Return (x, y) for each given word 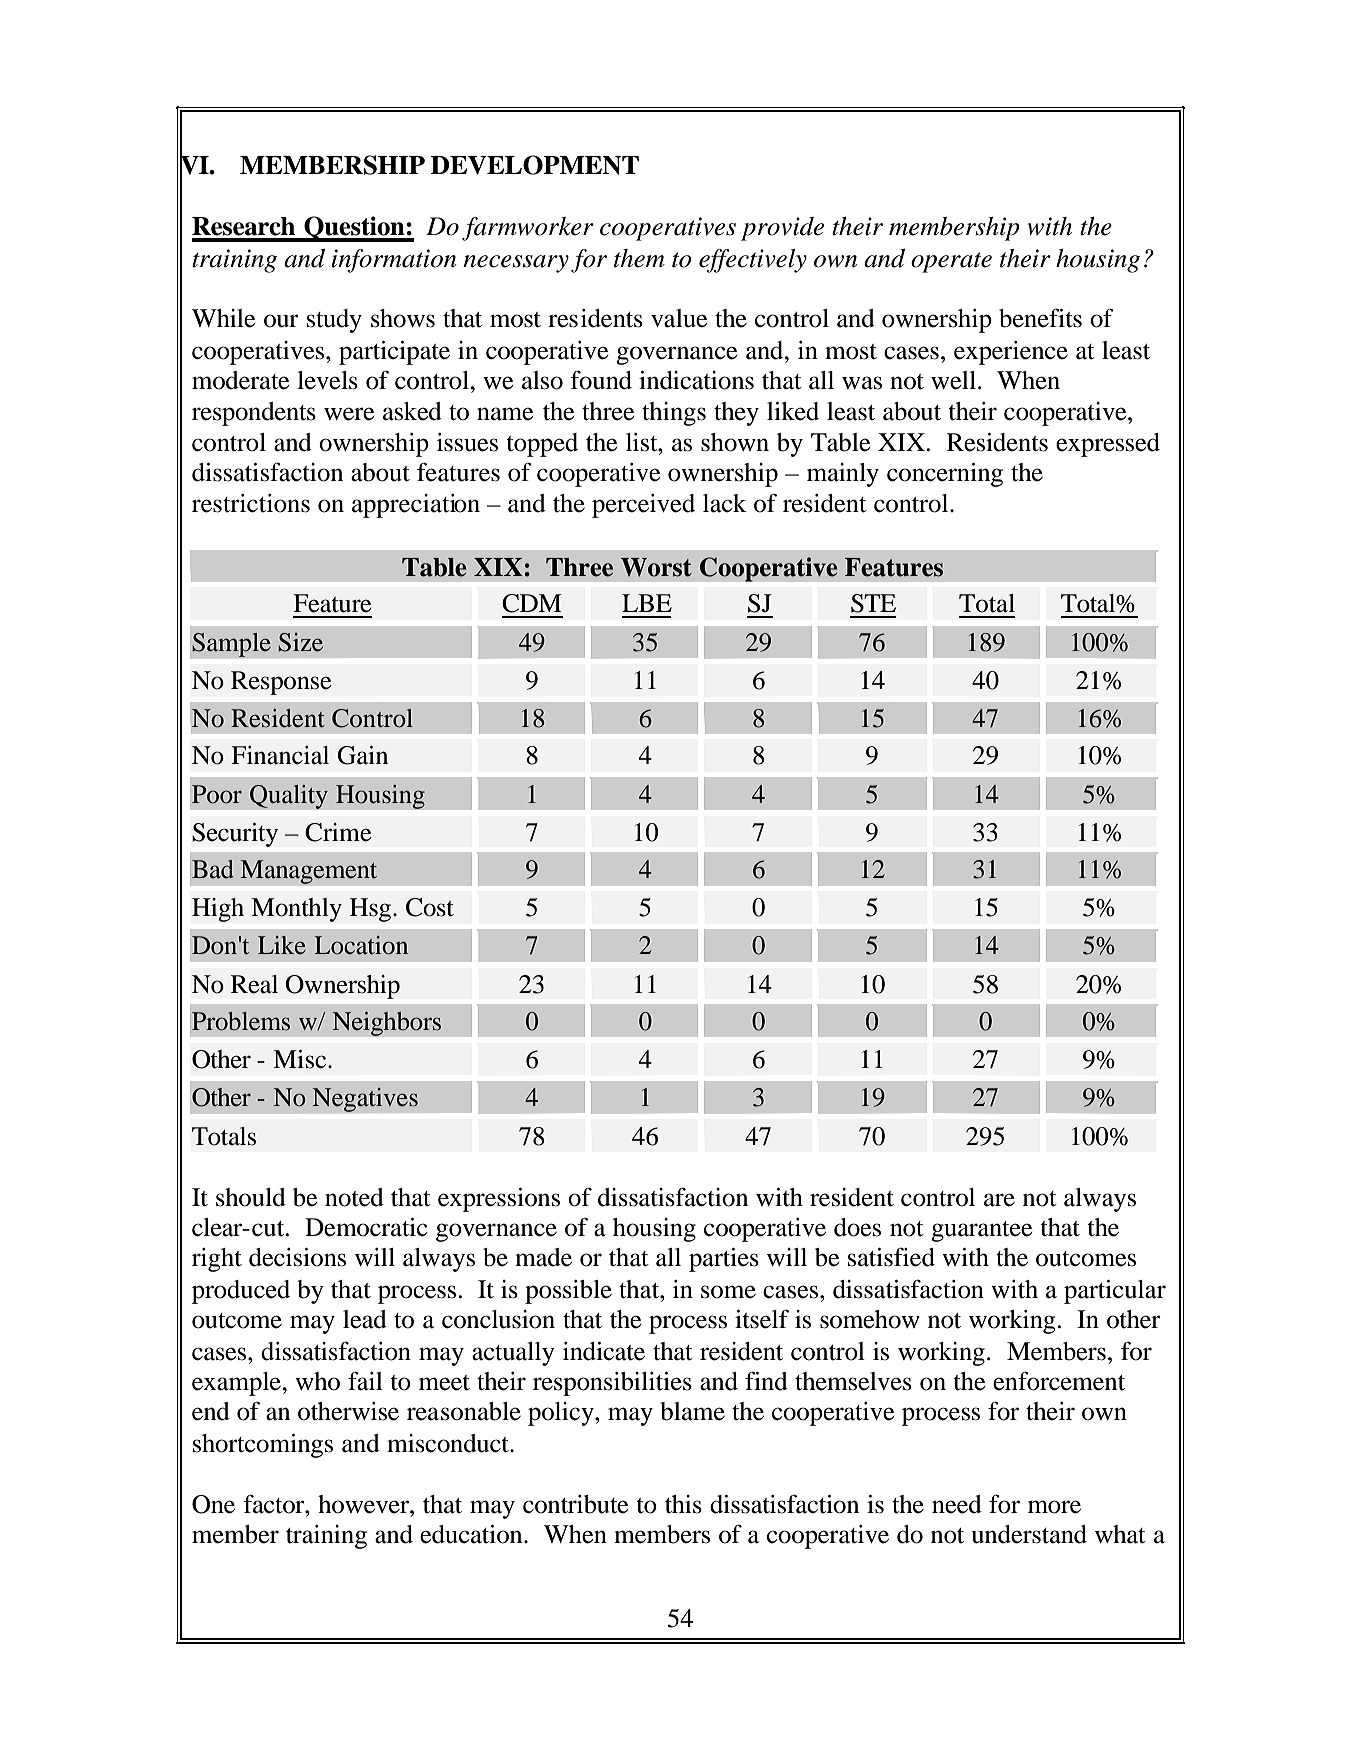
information (394, 261)
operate (951, 262)
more (1054, 1507)
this (683, 1504)
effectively (753, 261)
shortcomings (263, 1446)
